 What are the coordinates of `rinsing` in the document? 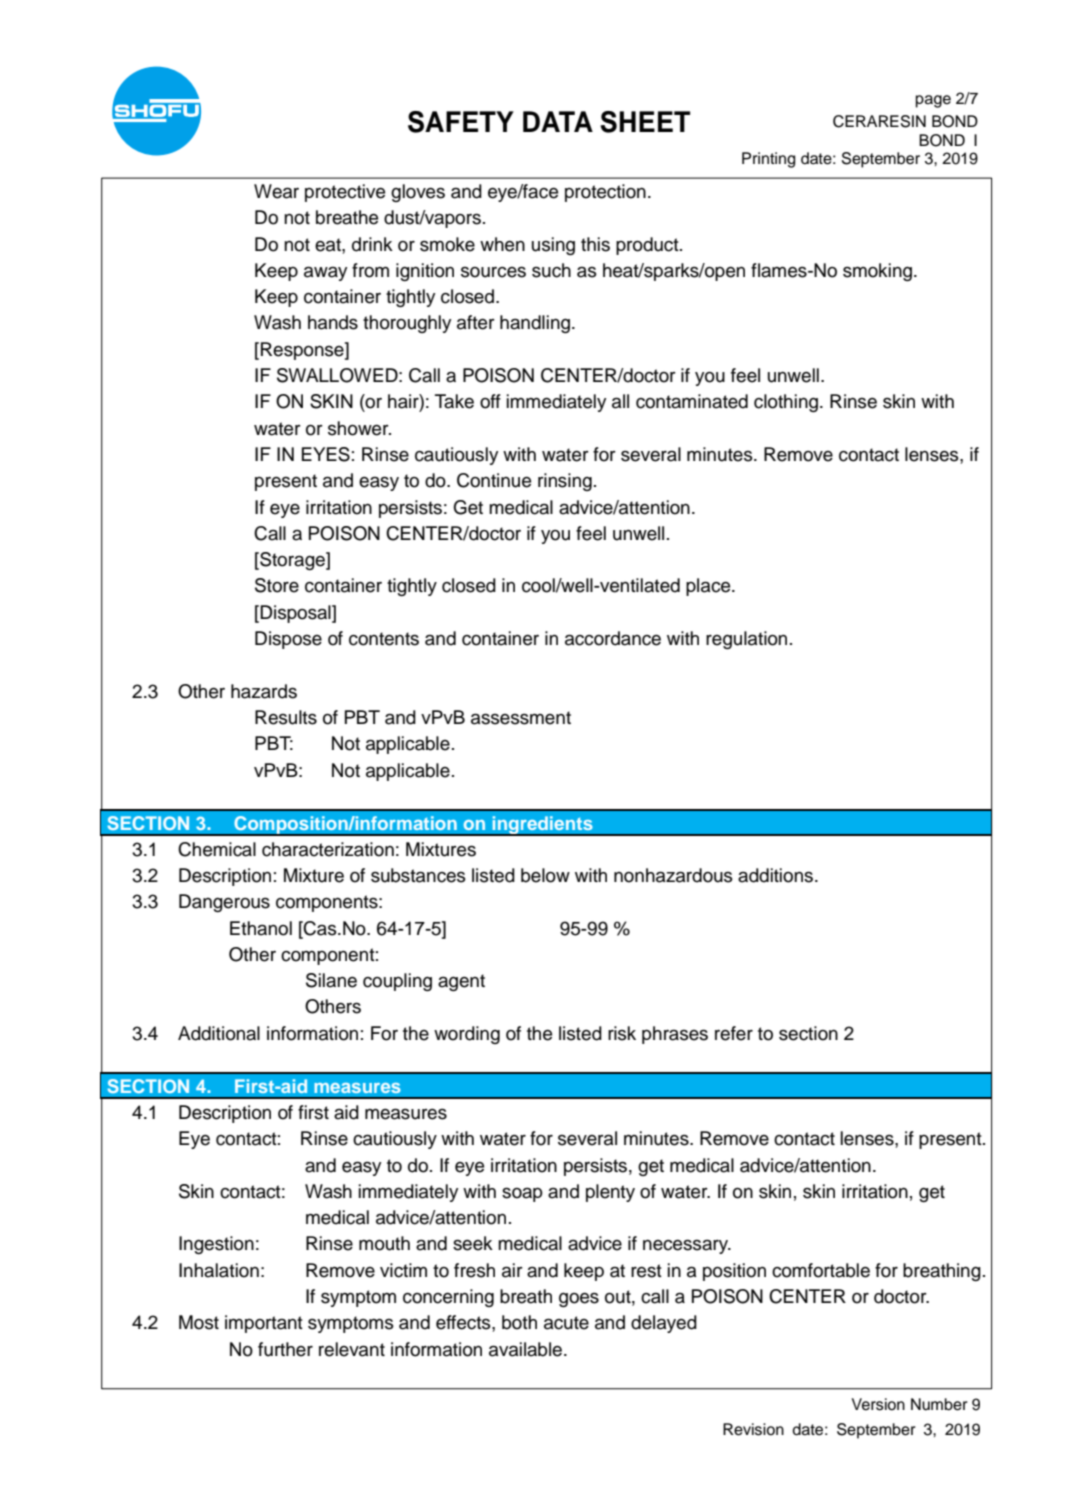 It's located at (565, 482).
